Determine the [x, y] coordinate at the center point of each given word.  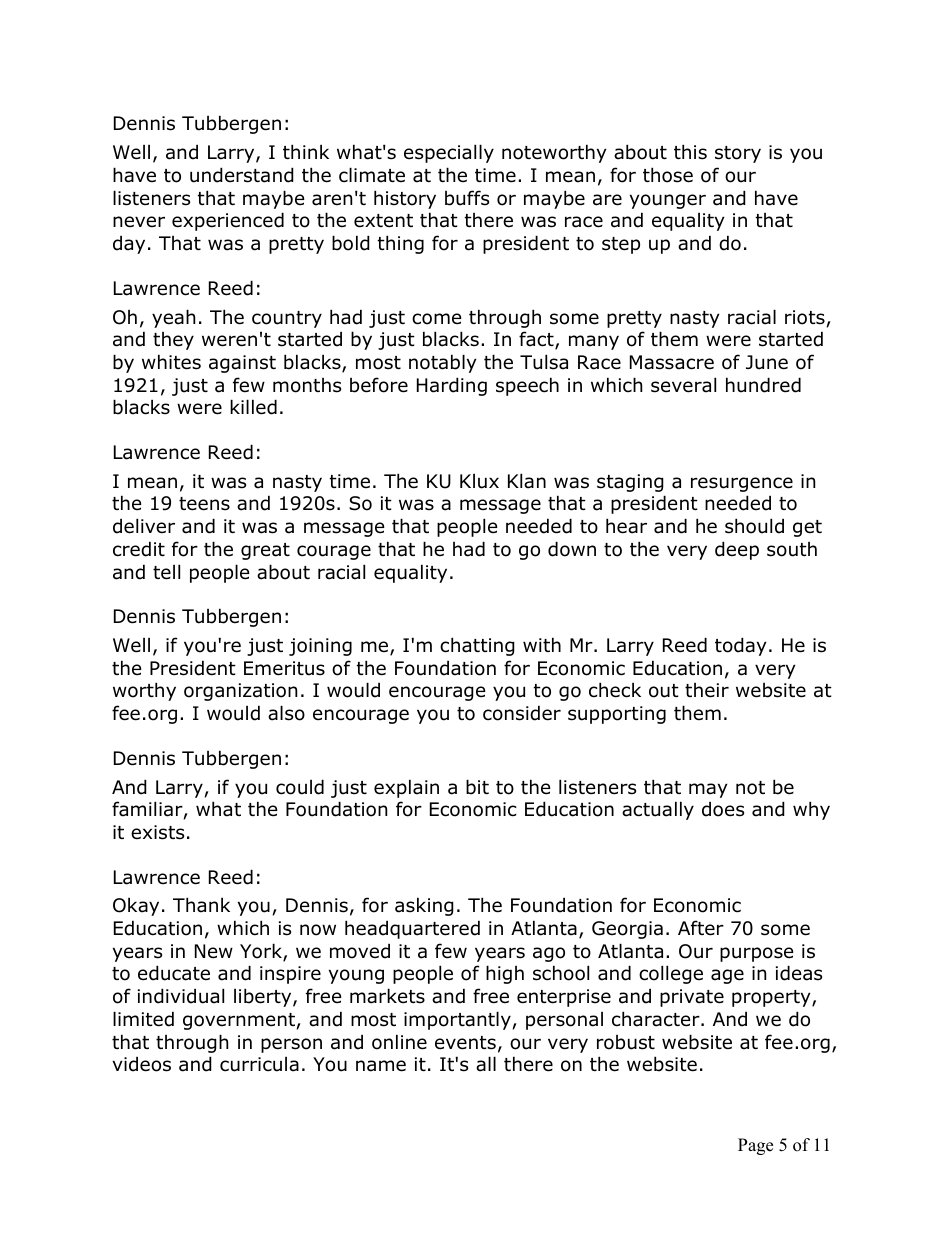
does [723, 809]
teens [204, 504]
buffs [467, 198]
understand [242, 175]
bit [477, 787]
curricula [259, 1064]
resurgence [742, 484]
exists [157, 832]
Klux [479, 481]
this [690, 152]
